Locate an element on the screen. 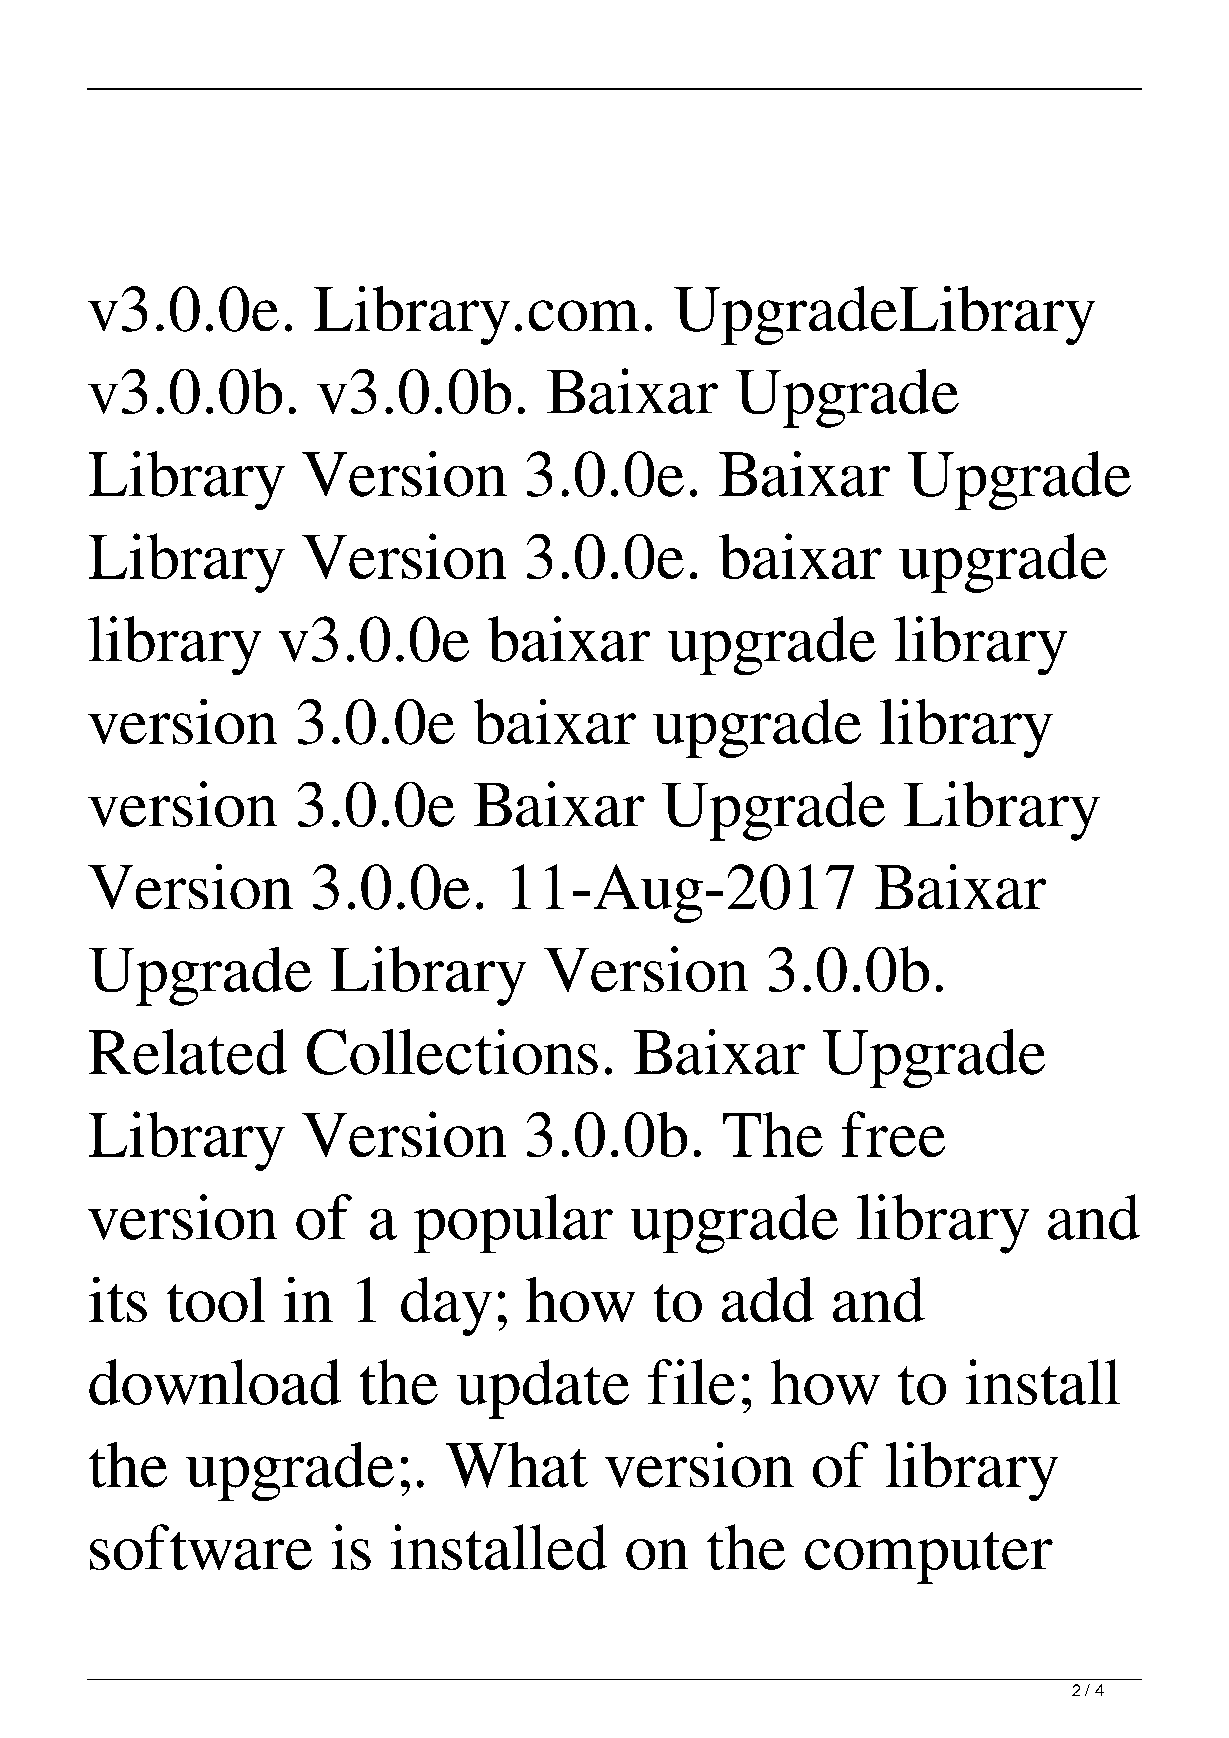  tool is located at coordinates (216, 1299).
